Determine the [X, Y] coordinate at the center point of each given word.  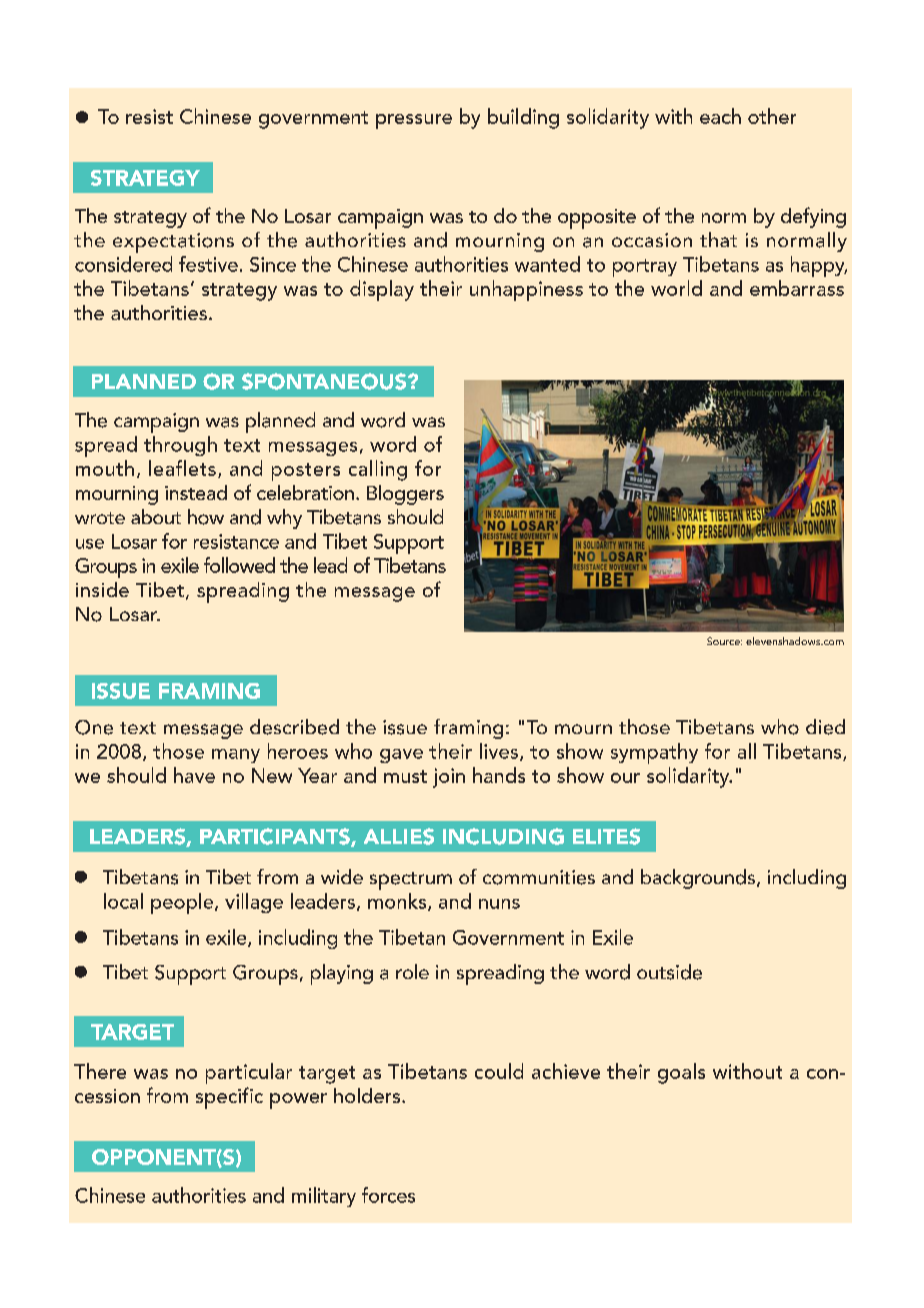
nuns [499, 904]
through [180, 446]
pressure [414, 121]
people [183, 903]
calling [378, 470]
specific [229, 1098]
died [825, 727]
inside [102, 589]
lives [499, 751]
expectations [173, 243]
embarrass [797, 288]
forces [388, 1195]
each [720, 116]
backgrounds [699, 879]
